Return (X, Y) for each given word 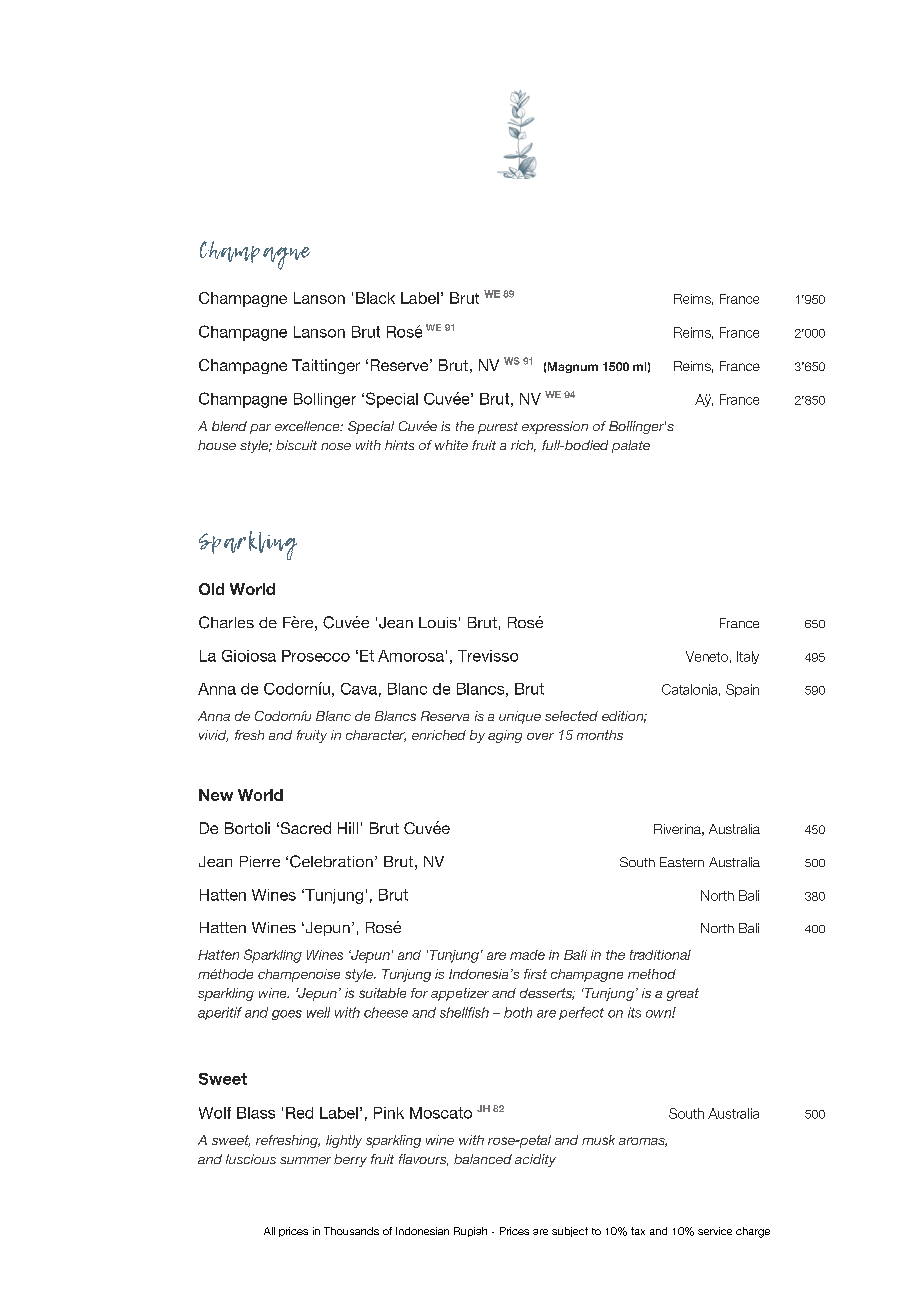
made (527, 955)
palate (631, 446)
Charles (226, 622)
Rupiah (470, 1232)
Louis (438, 622)
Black (375, 298)
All (269, 1231)
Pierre (260, 861)
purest (498, 428)
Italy (748, 657)
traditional (660, 955)
